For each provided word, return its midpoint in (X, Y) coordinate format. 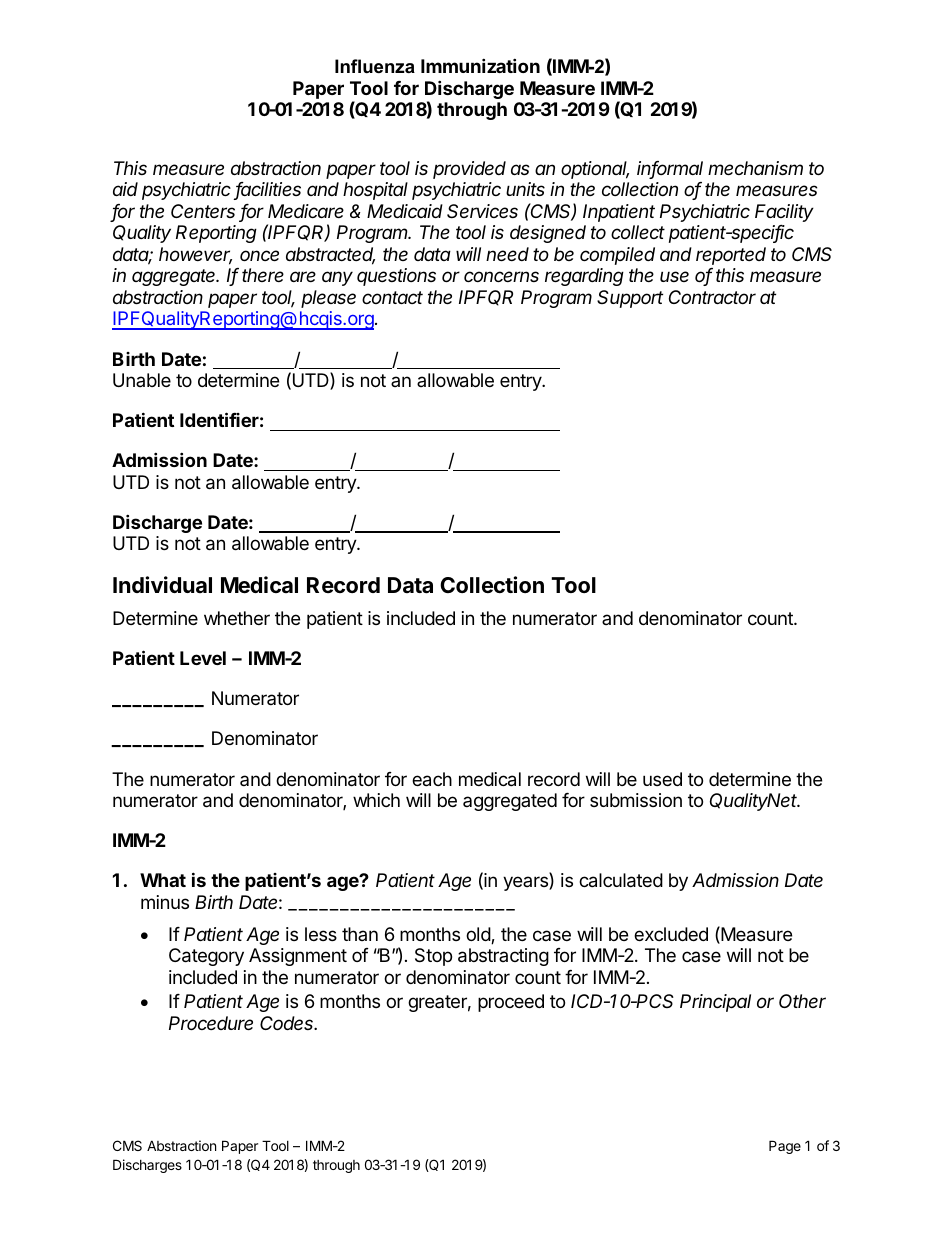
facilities (267, 191)
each (432, 779)
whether (237, 618)
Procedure (211, 1023)
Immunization (480, 65)
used (662, 779)
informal (670, 169)
